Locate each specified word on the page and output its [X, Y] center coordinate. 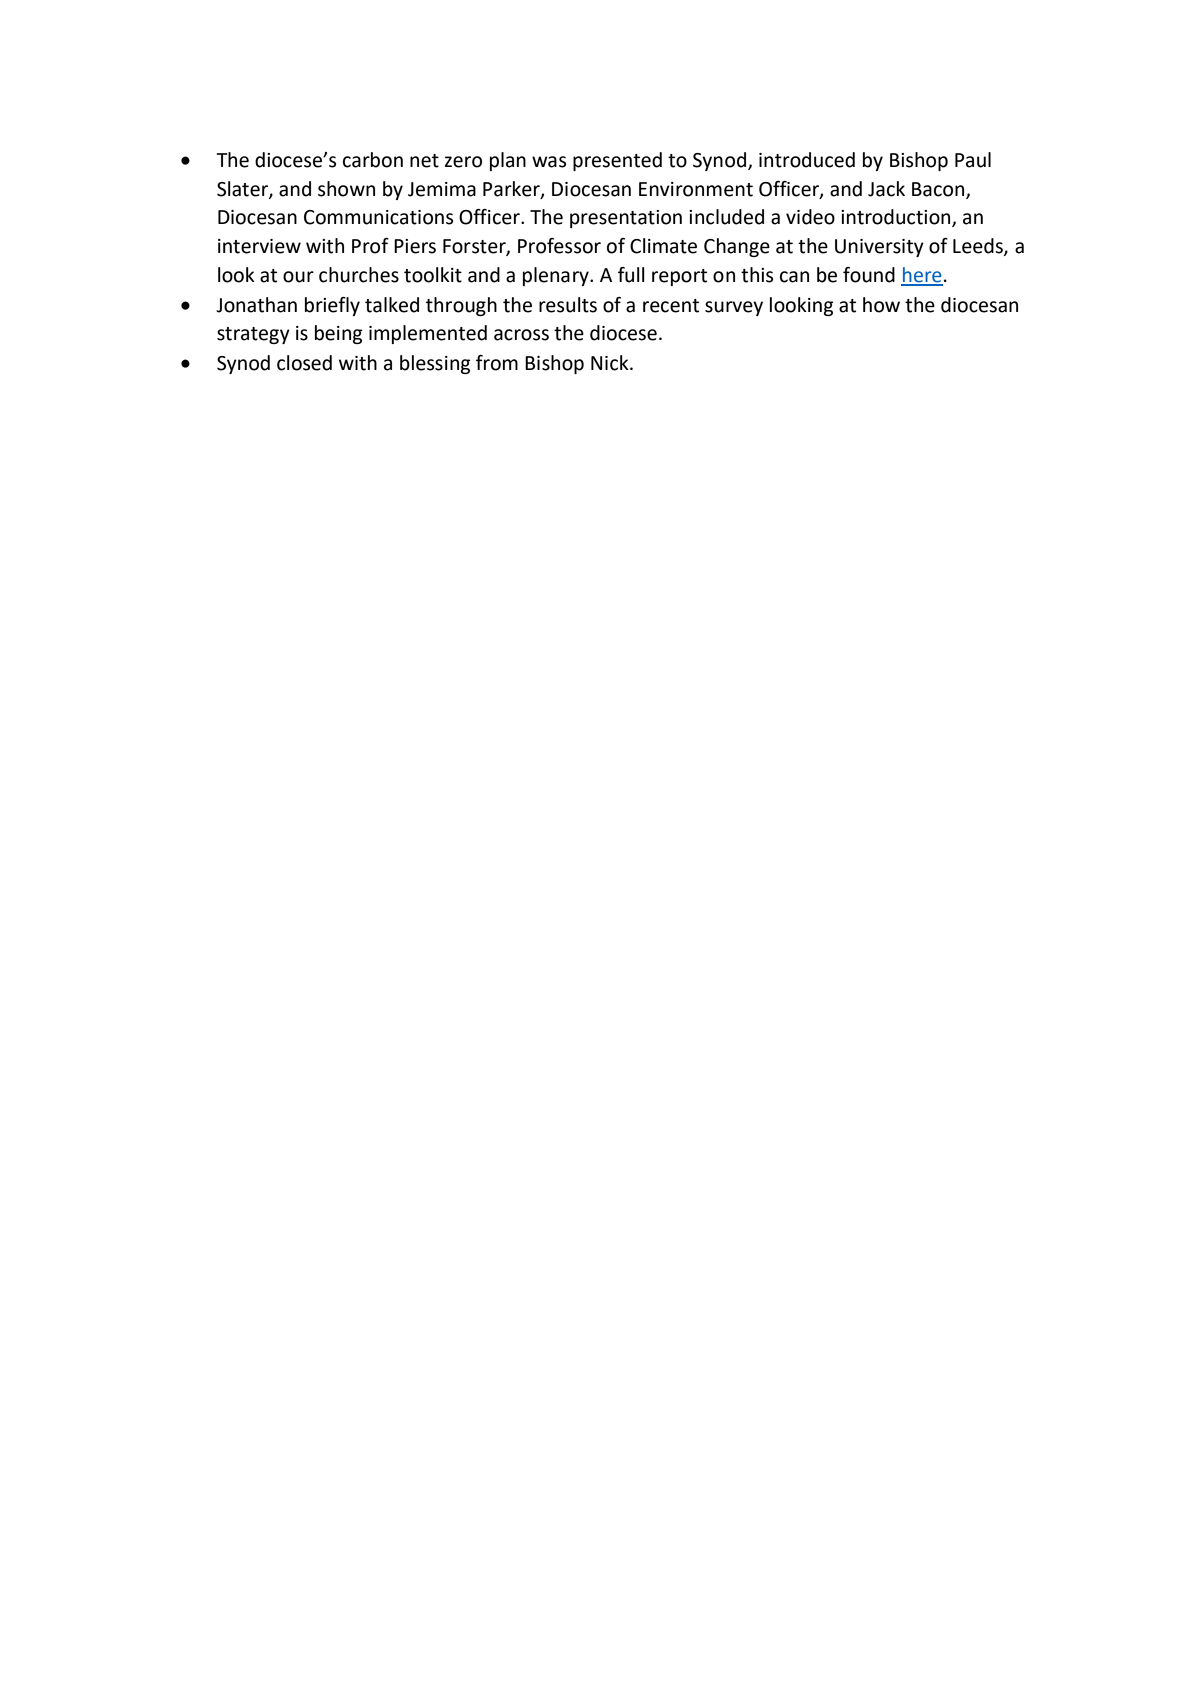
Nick [611, 363]
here [922, 276]
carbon [373, 160]
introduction [897, 218]
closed [304, 363]
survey [734, 308]
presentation [626, 219]
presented [617, 161]
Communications [378, 217]
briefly [332, 306]
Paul [973, 160]
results [568, 305]
